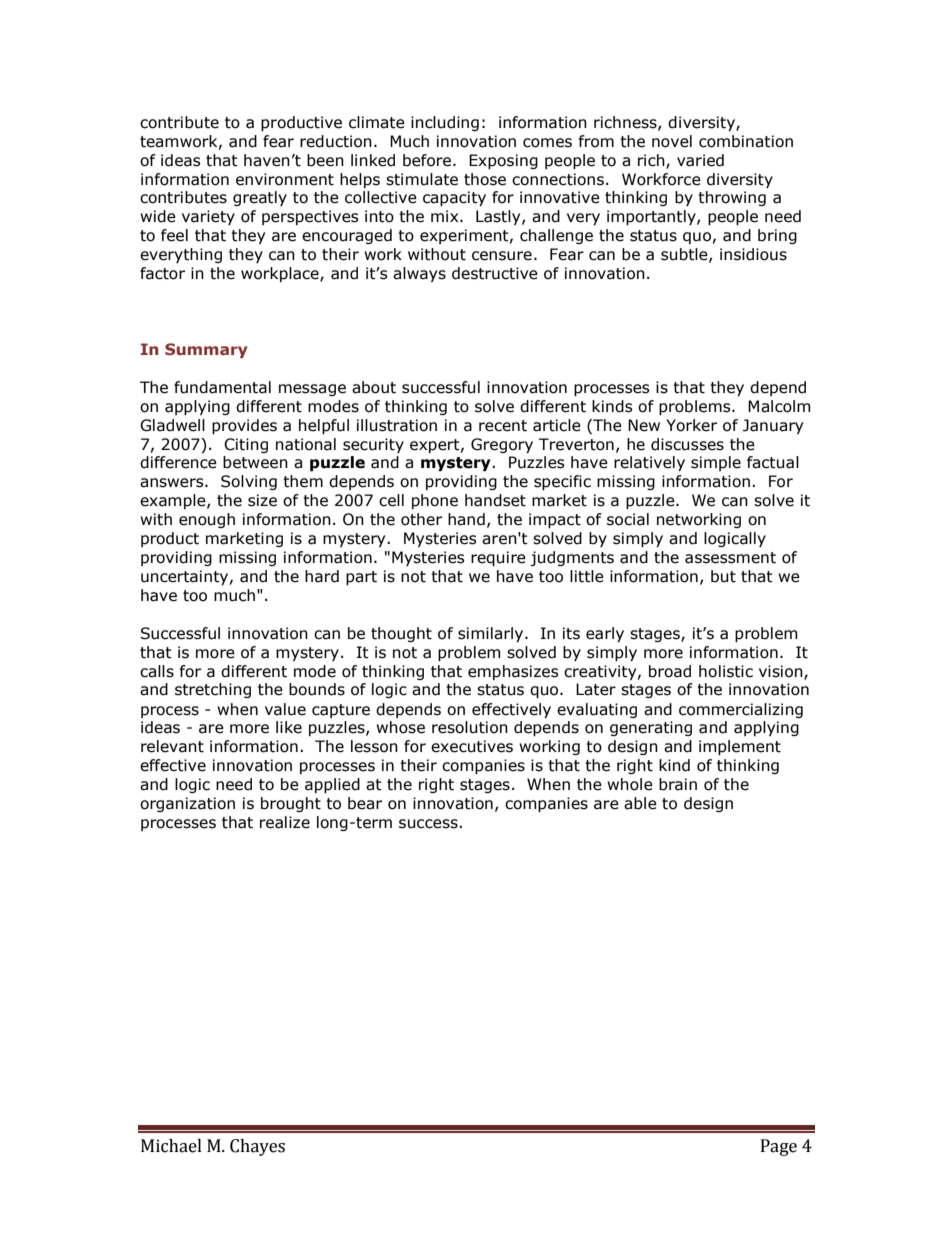 The width and height of the screenshot is (952, 1233). I want to click on Michael, so click(171, 1146).
